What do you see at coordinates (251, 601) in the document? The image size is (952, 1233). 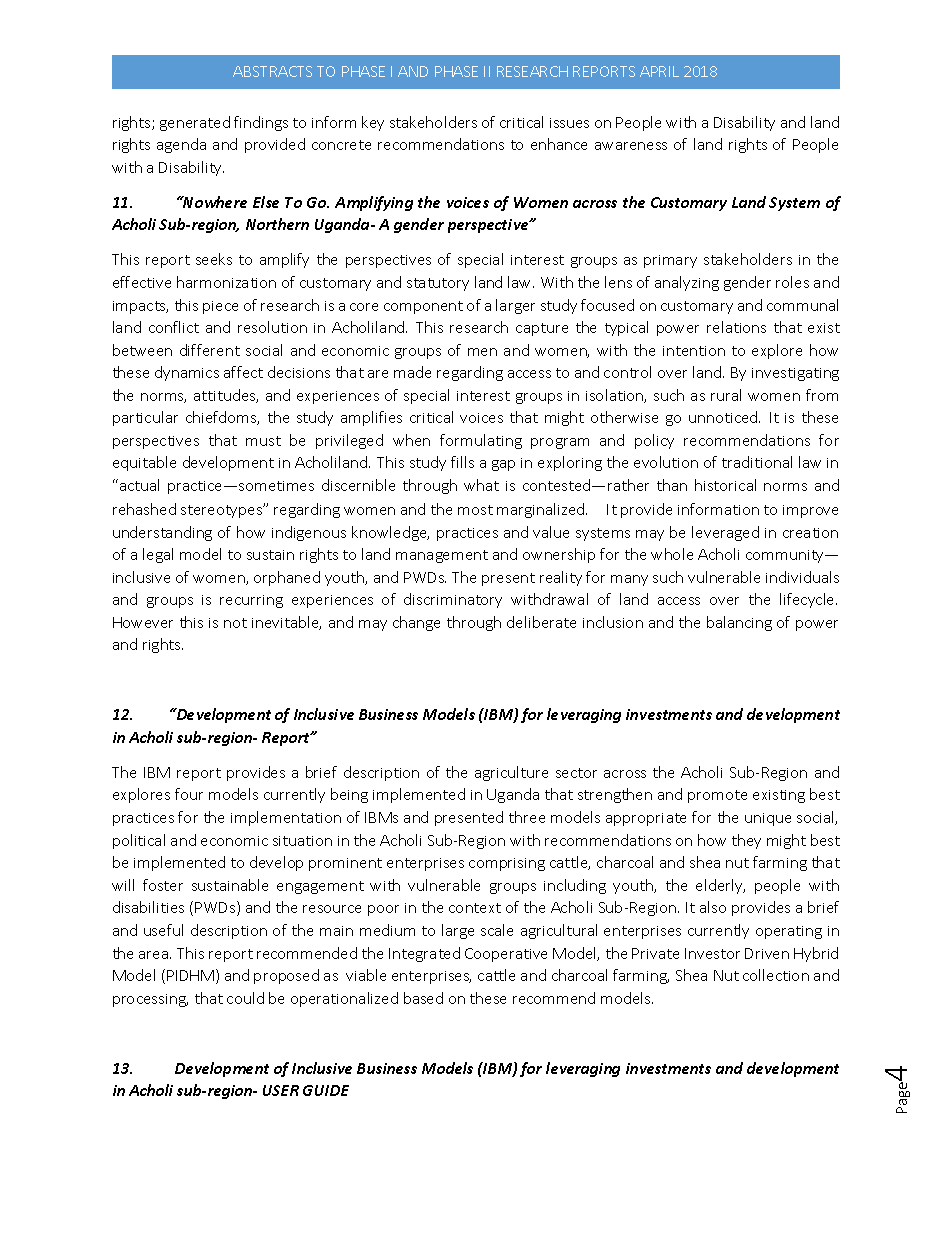 I see `recurring` at bounding box center [251, 601].
